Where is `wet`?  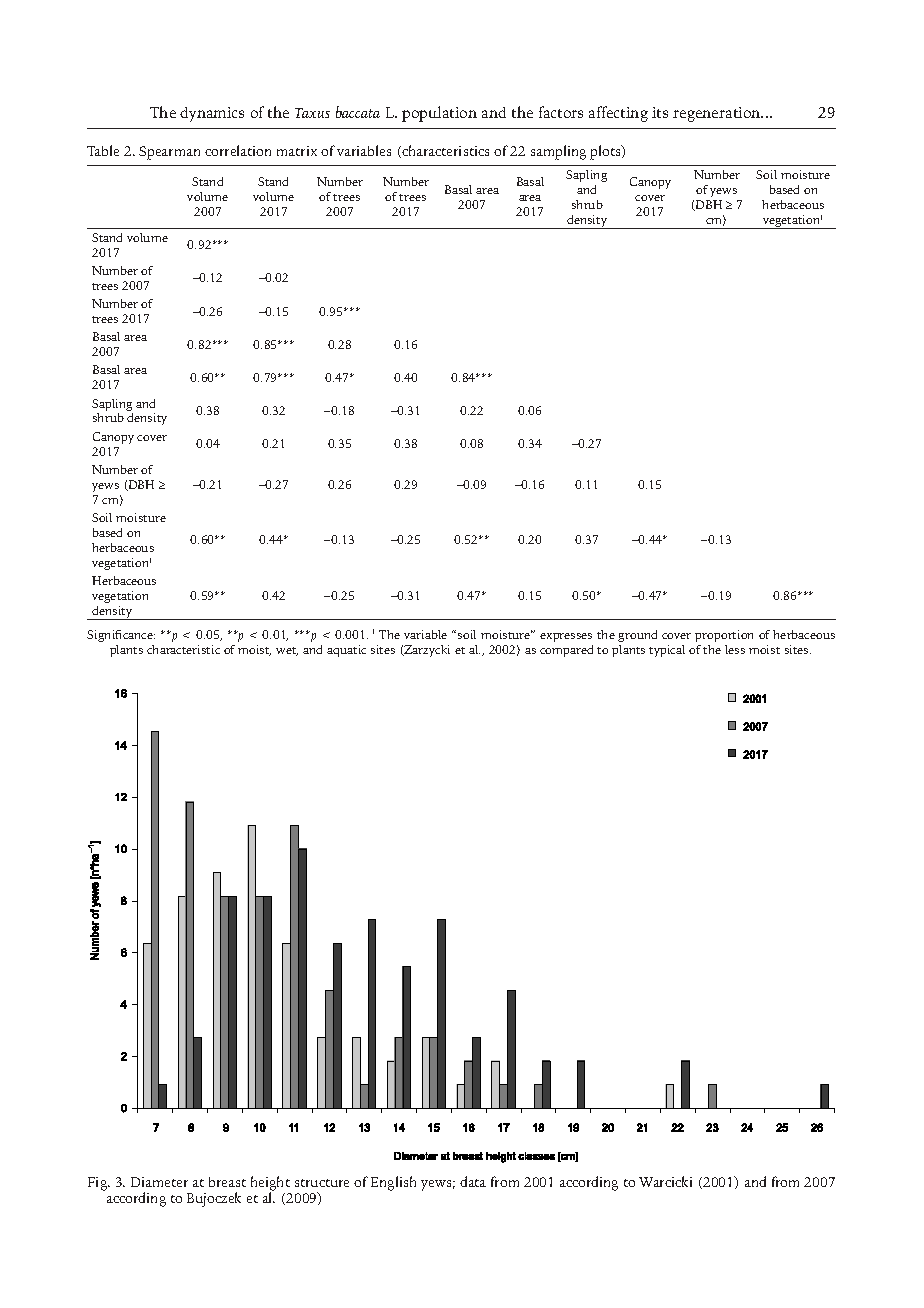
wet is located at coordinates (287, 651).
